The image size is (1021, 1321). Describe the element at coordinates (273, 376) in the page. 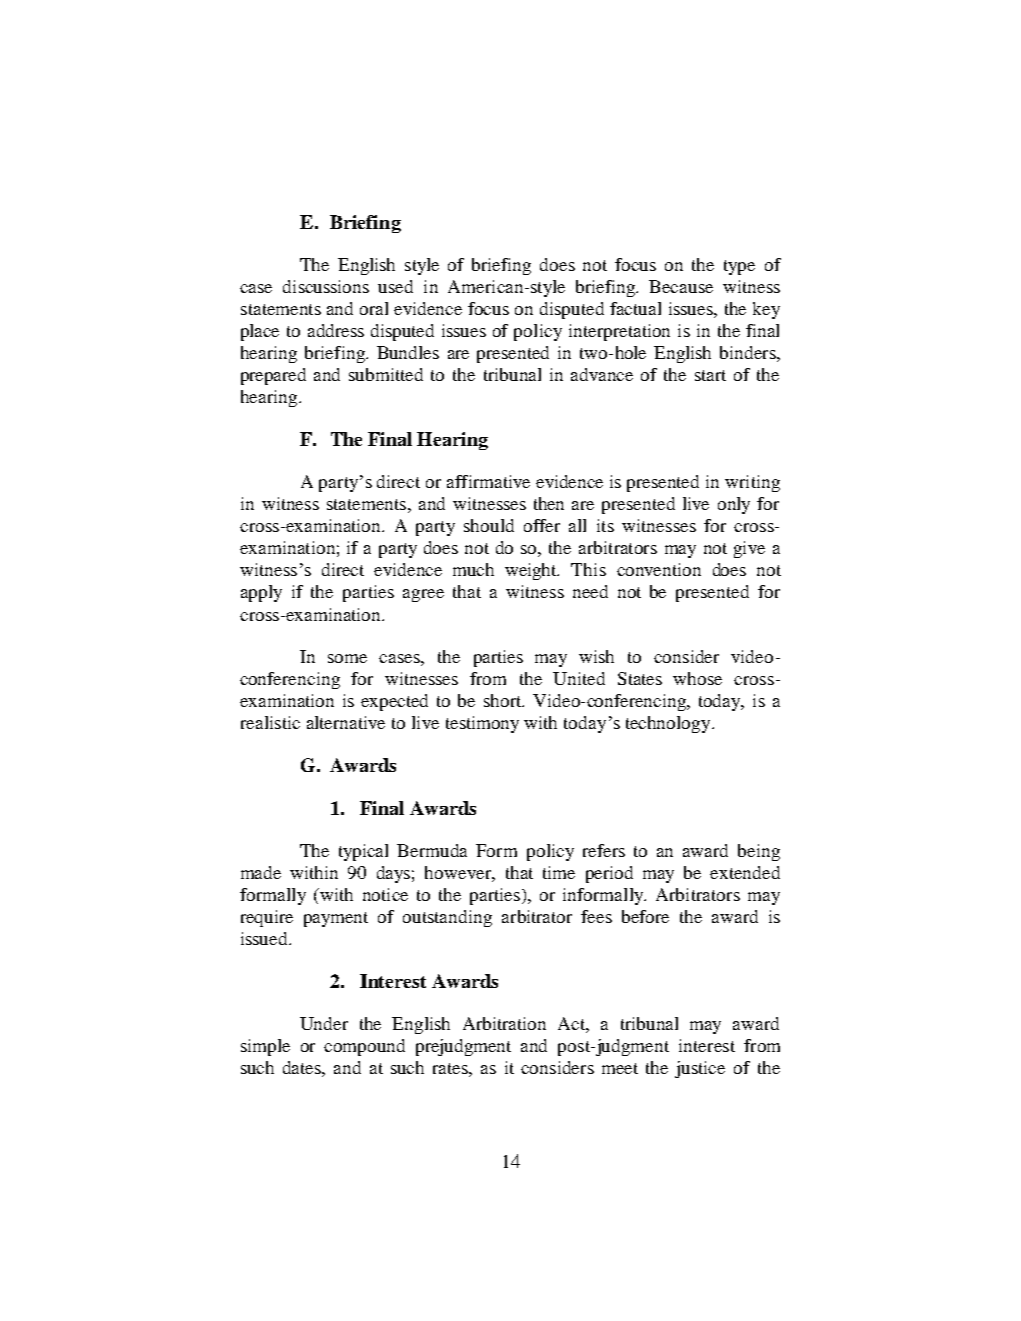

I see `prepared` at that location.
